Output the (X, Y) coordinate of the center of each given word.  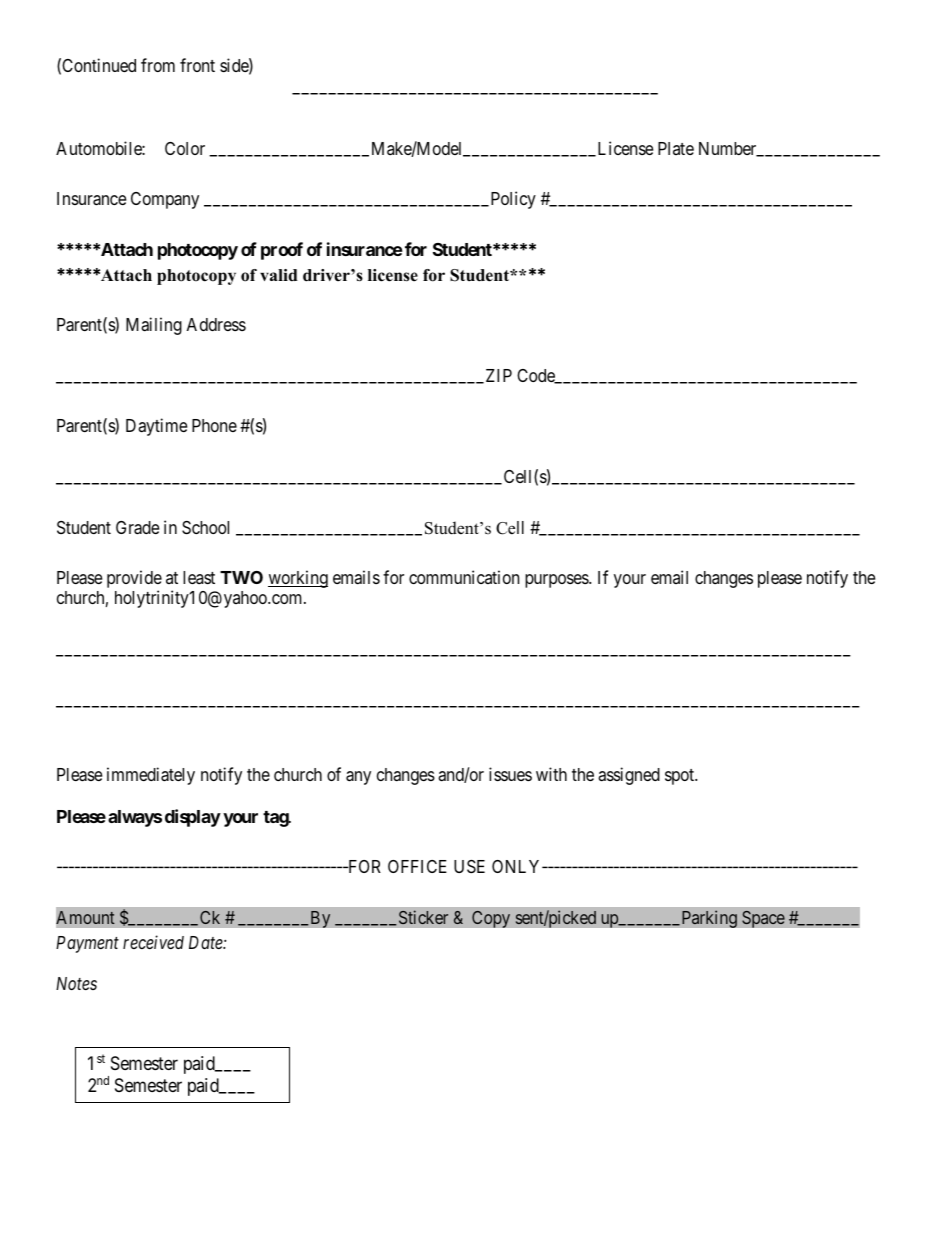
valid (279, 275)
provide (134, 580)
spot (680, 777)
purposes (557, 581)
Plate (676, 148)
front (197, 65)
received (153, 942)
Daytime (156, 427)
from (158, 65)
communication (464, 577)
